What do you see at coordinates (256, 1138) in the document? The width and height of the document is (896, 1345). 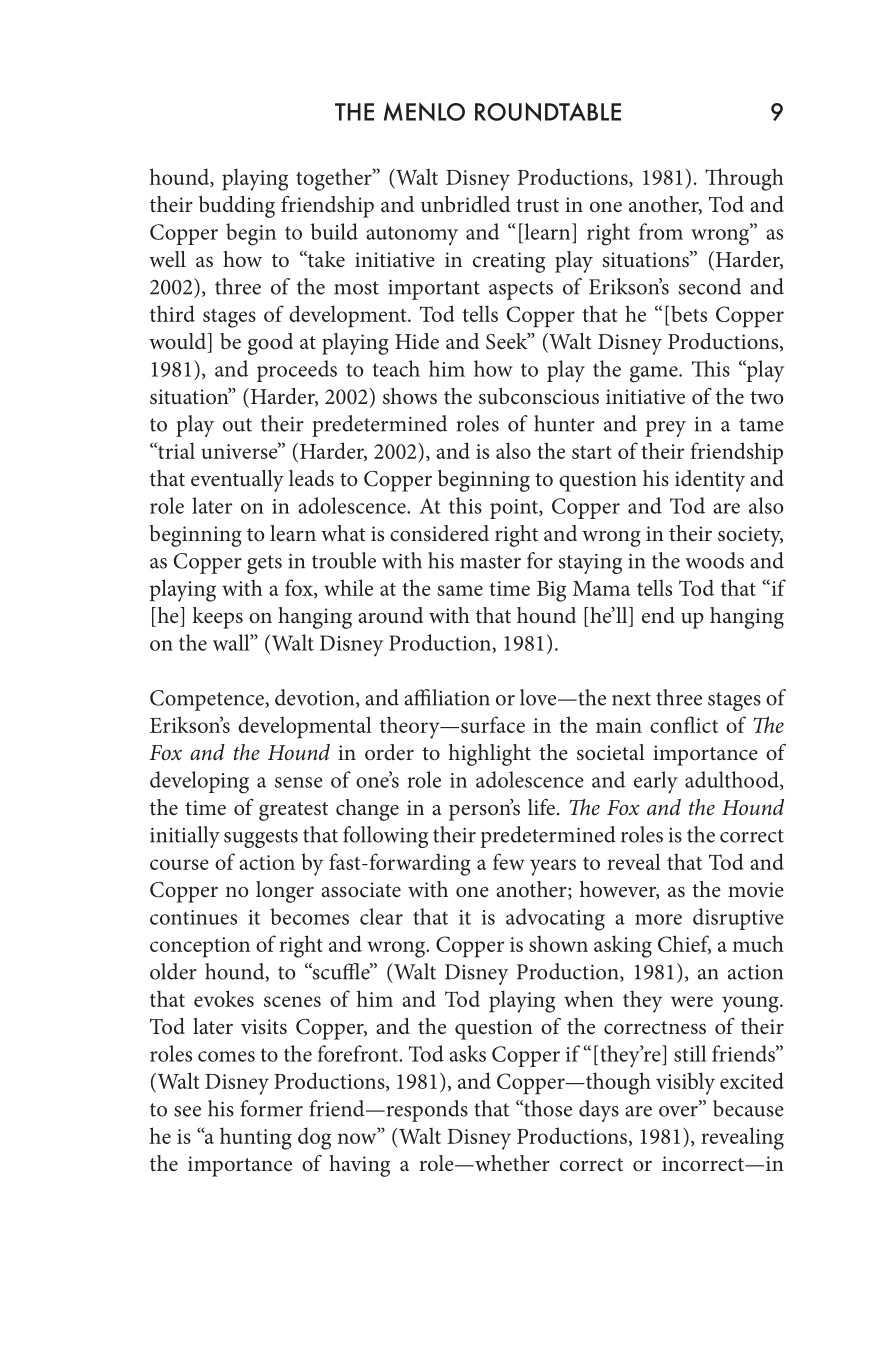 I see `hunting` at bounding box center [256, 1138].
